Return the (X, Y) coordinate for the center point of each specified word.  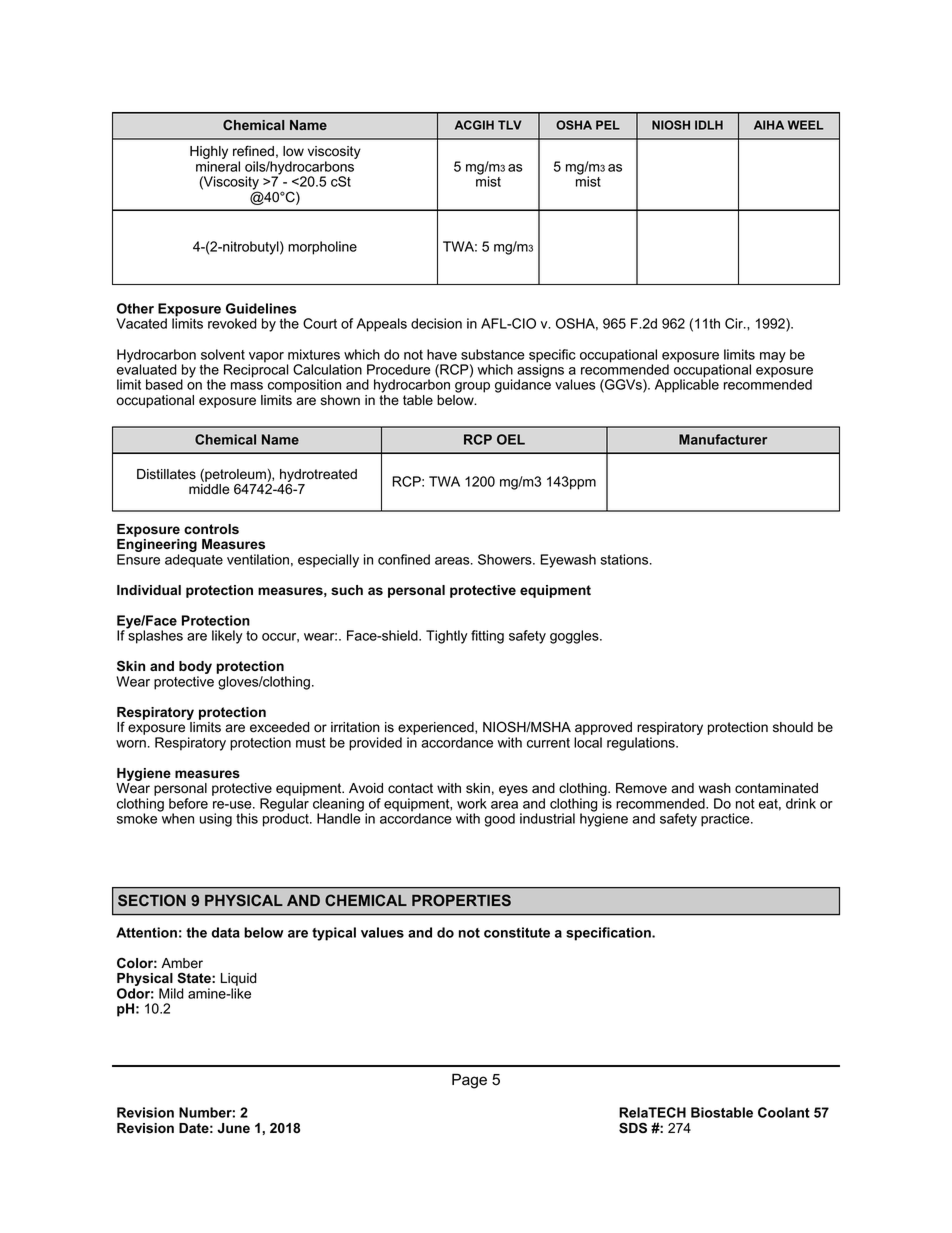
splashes (154, 636)
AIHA (769, 125)
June (233, 1128)
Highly (209, 154)
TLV (510, 125)
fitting (487, 637)
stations (626, 559)
